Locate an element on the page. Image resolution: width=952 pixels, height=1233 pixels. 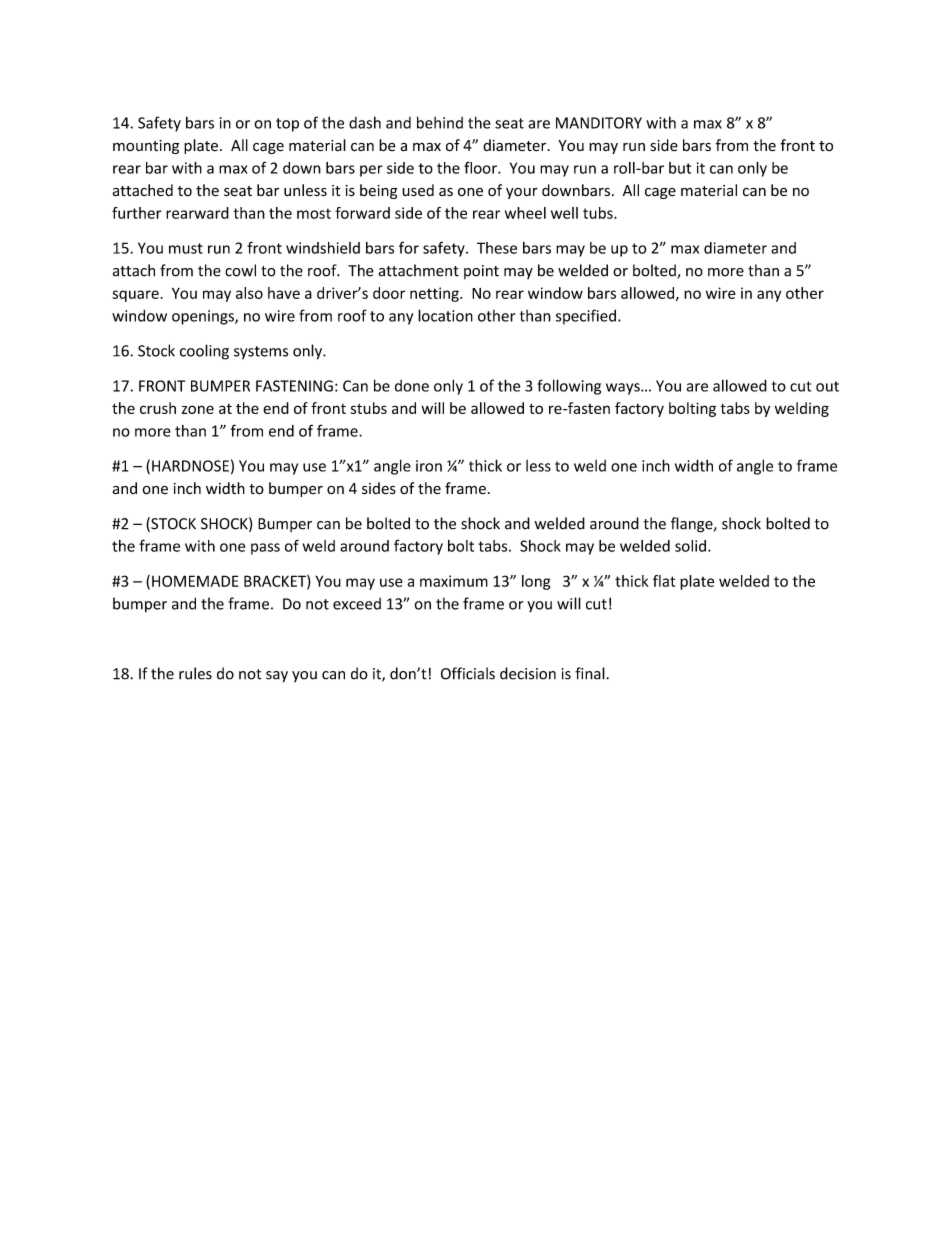
Officials is located at coordinates (468, 673).
